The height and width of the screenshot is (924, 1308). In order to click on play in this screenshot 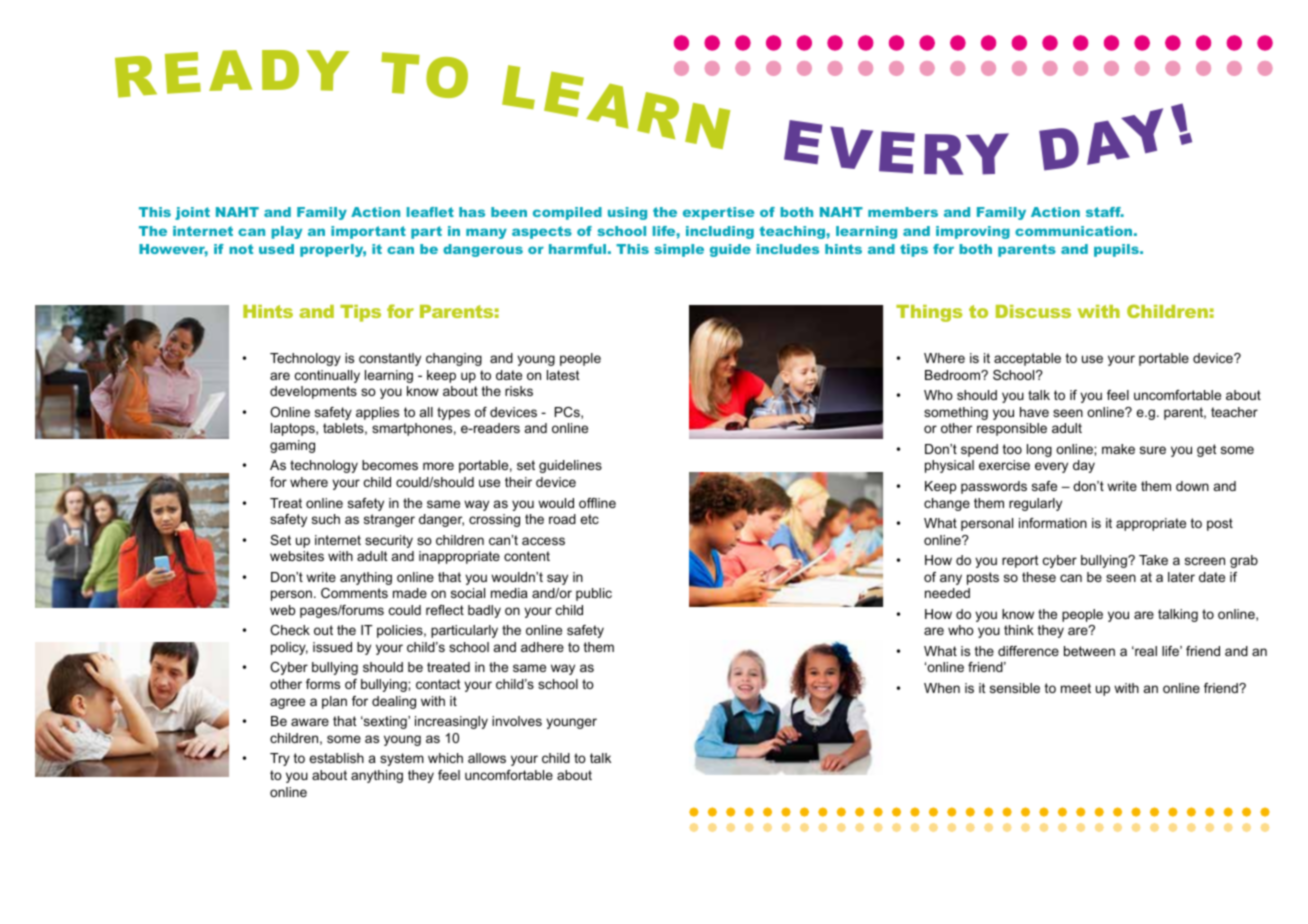, I will do `click(286, 232)`.
